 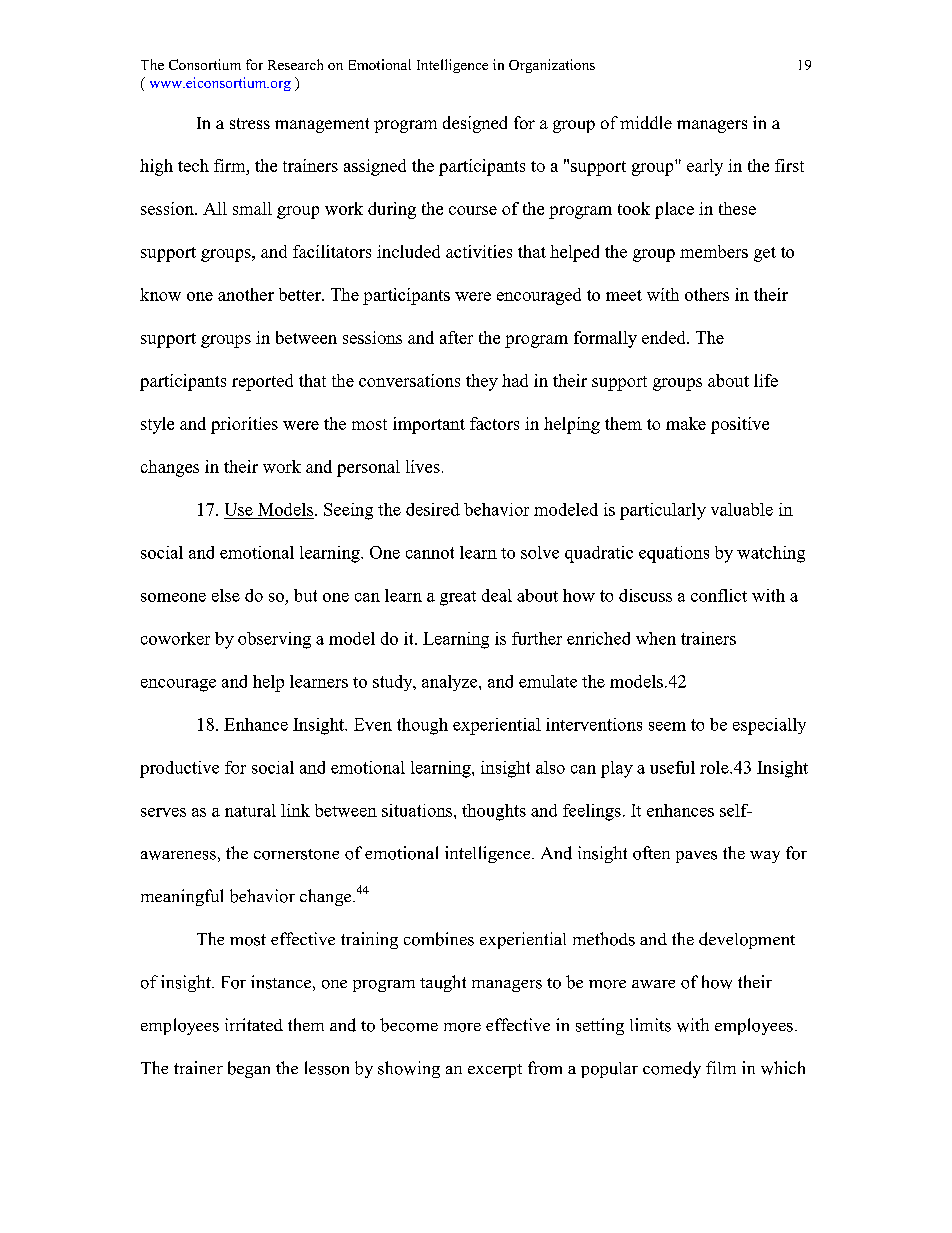 I want to click on irritated, so click(x=254, y=1024).
